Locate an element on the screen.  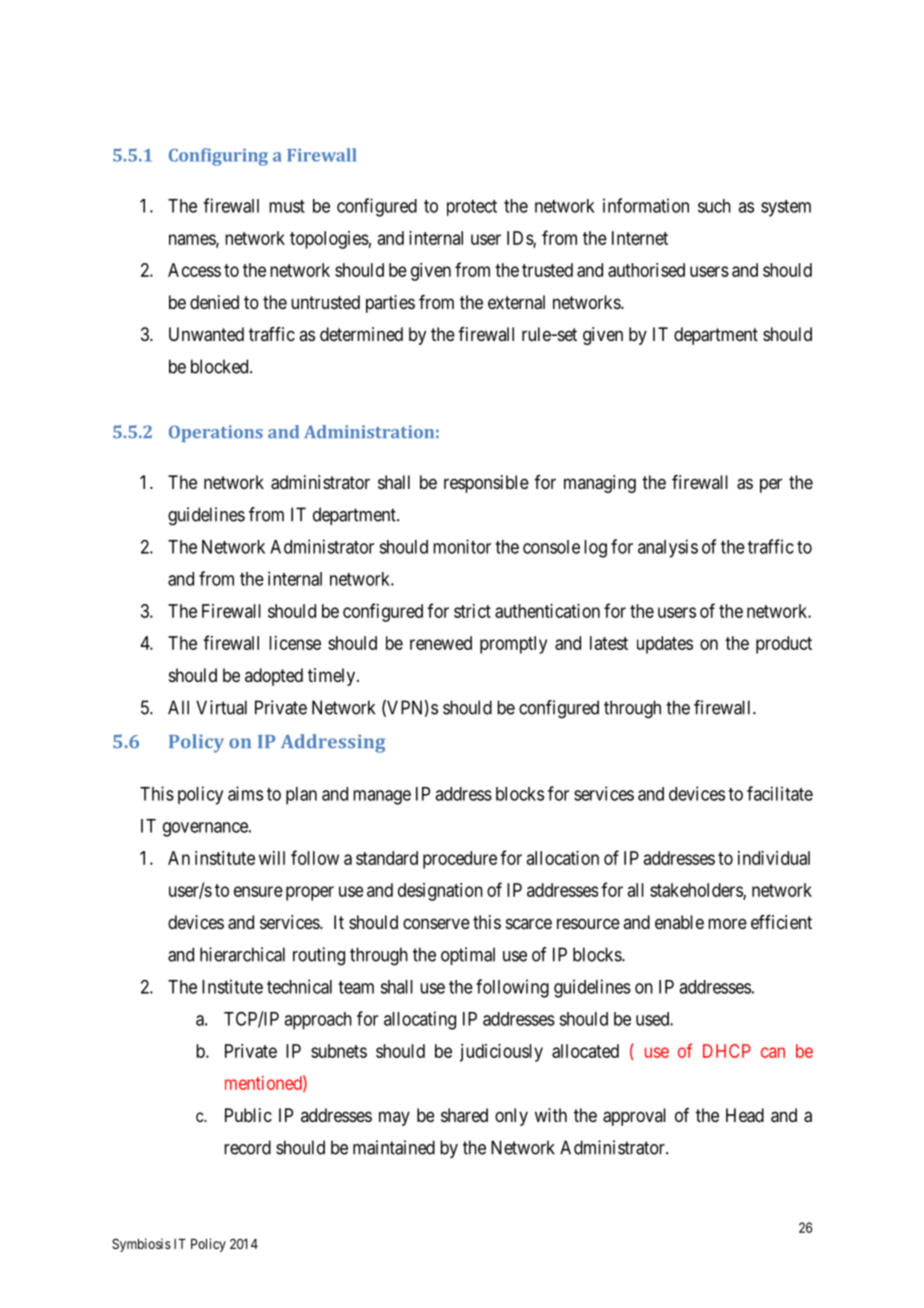
managing is located at coordinates (600, 484).
